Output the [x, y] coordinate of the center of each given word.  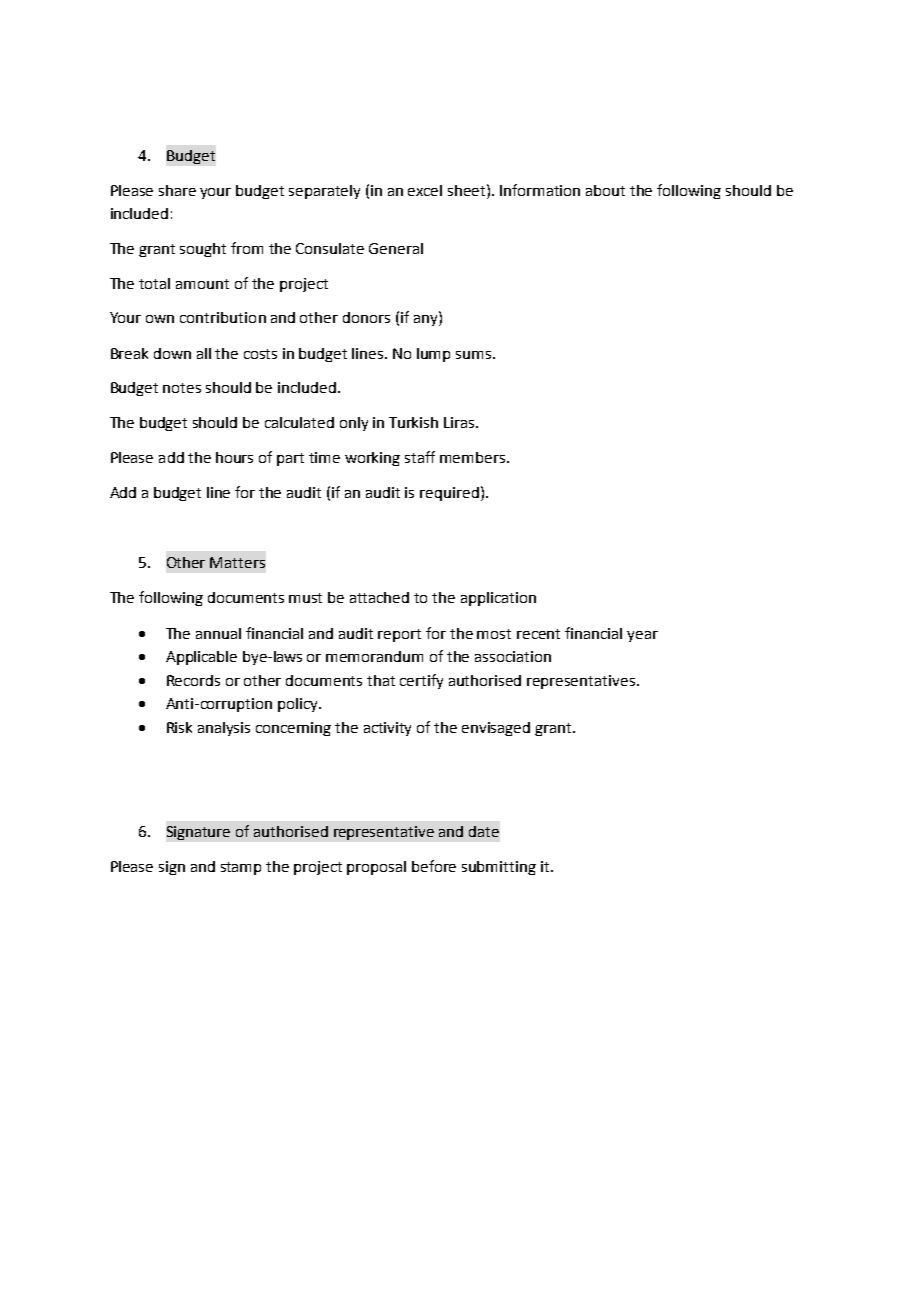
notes [182, 388]
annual [218, 633]
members [474, 457]
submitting [499, 868]
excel [425, 190]
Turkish [413, 422]
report [399, 635]
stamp [241, 868]
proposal [376, 868]
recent [538, 634]
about [605, 190]
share [177, 190]
